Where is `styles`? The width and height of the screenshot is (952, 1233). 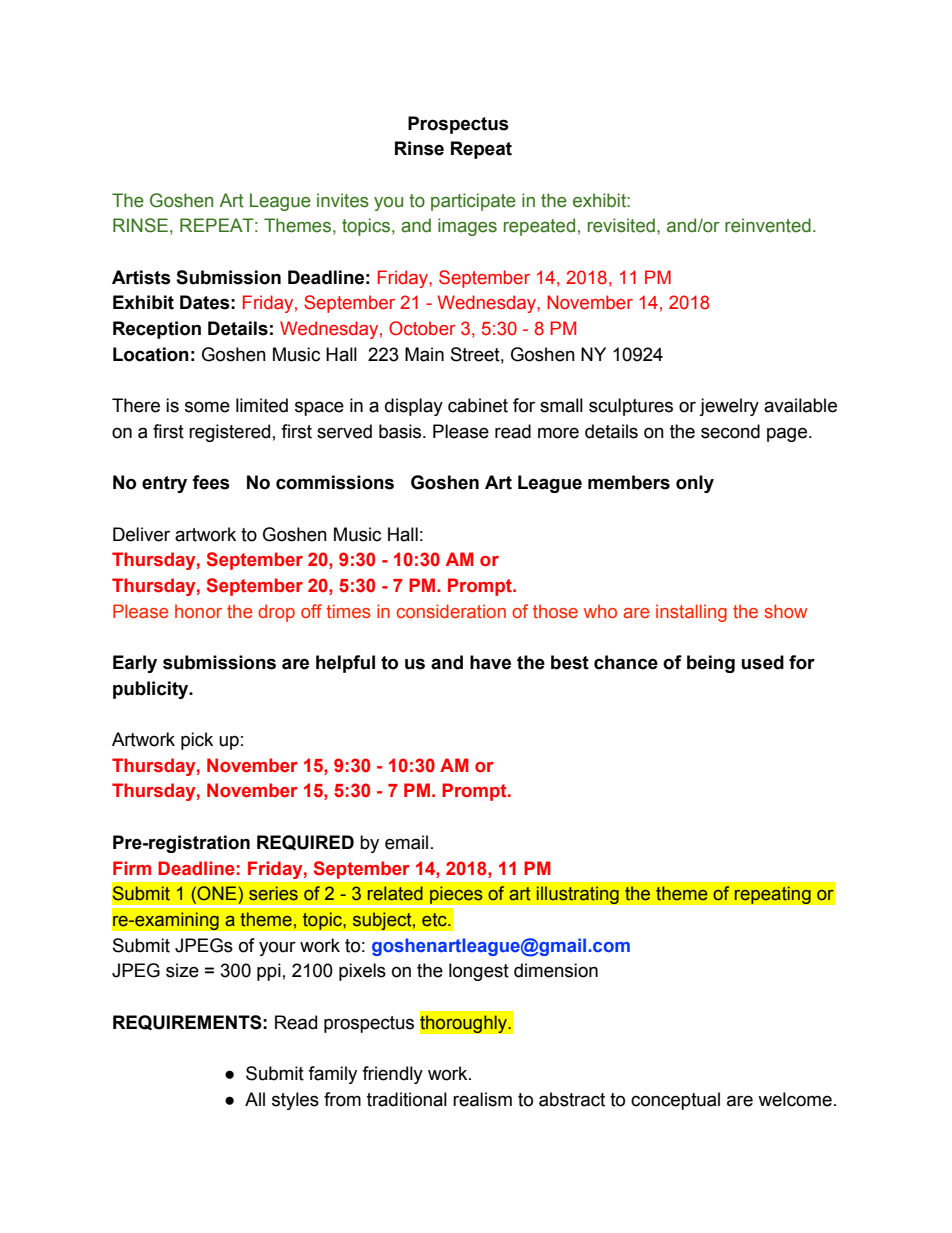 styles is located at coordinates (295, 1101).
